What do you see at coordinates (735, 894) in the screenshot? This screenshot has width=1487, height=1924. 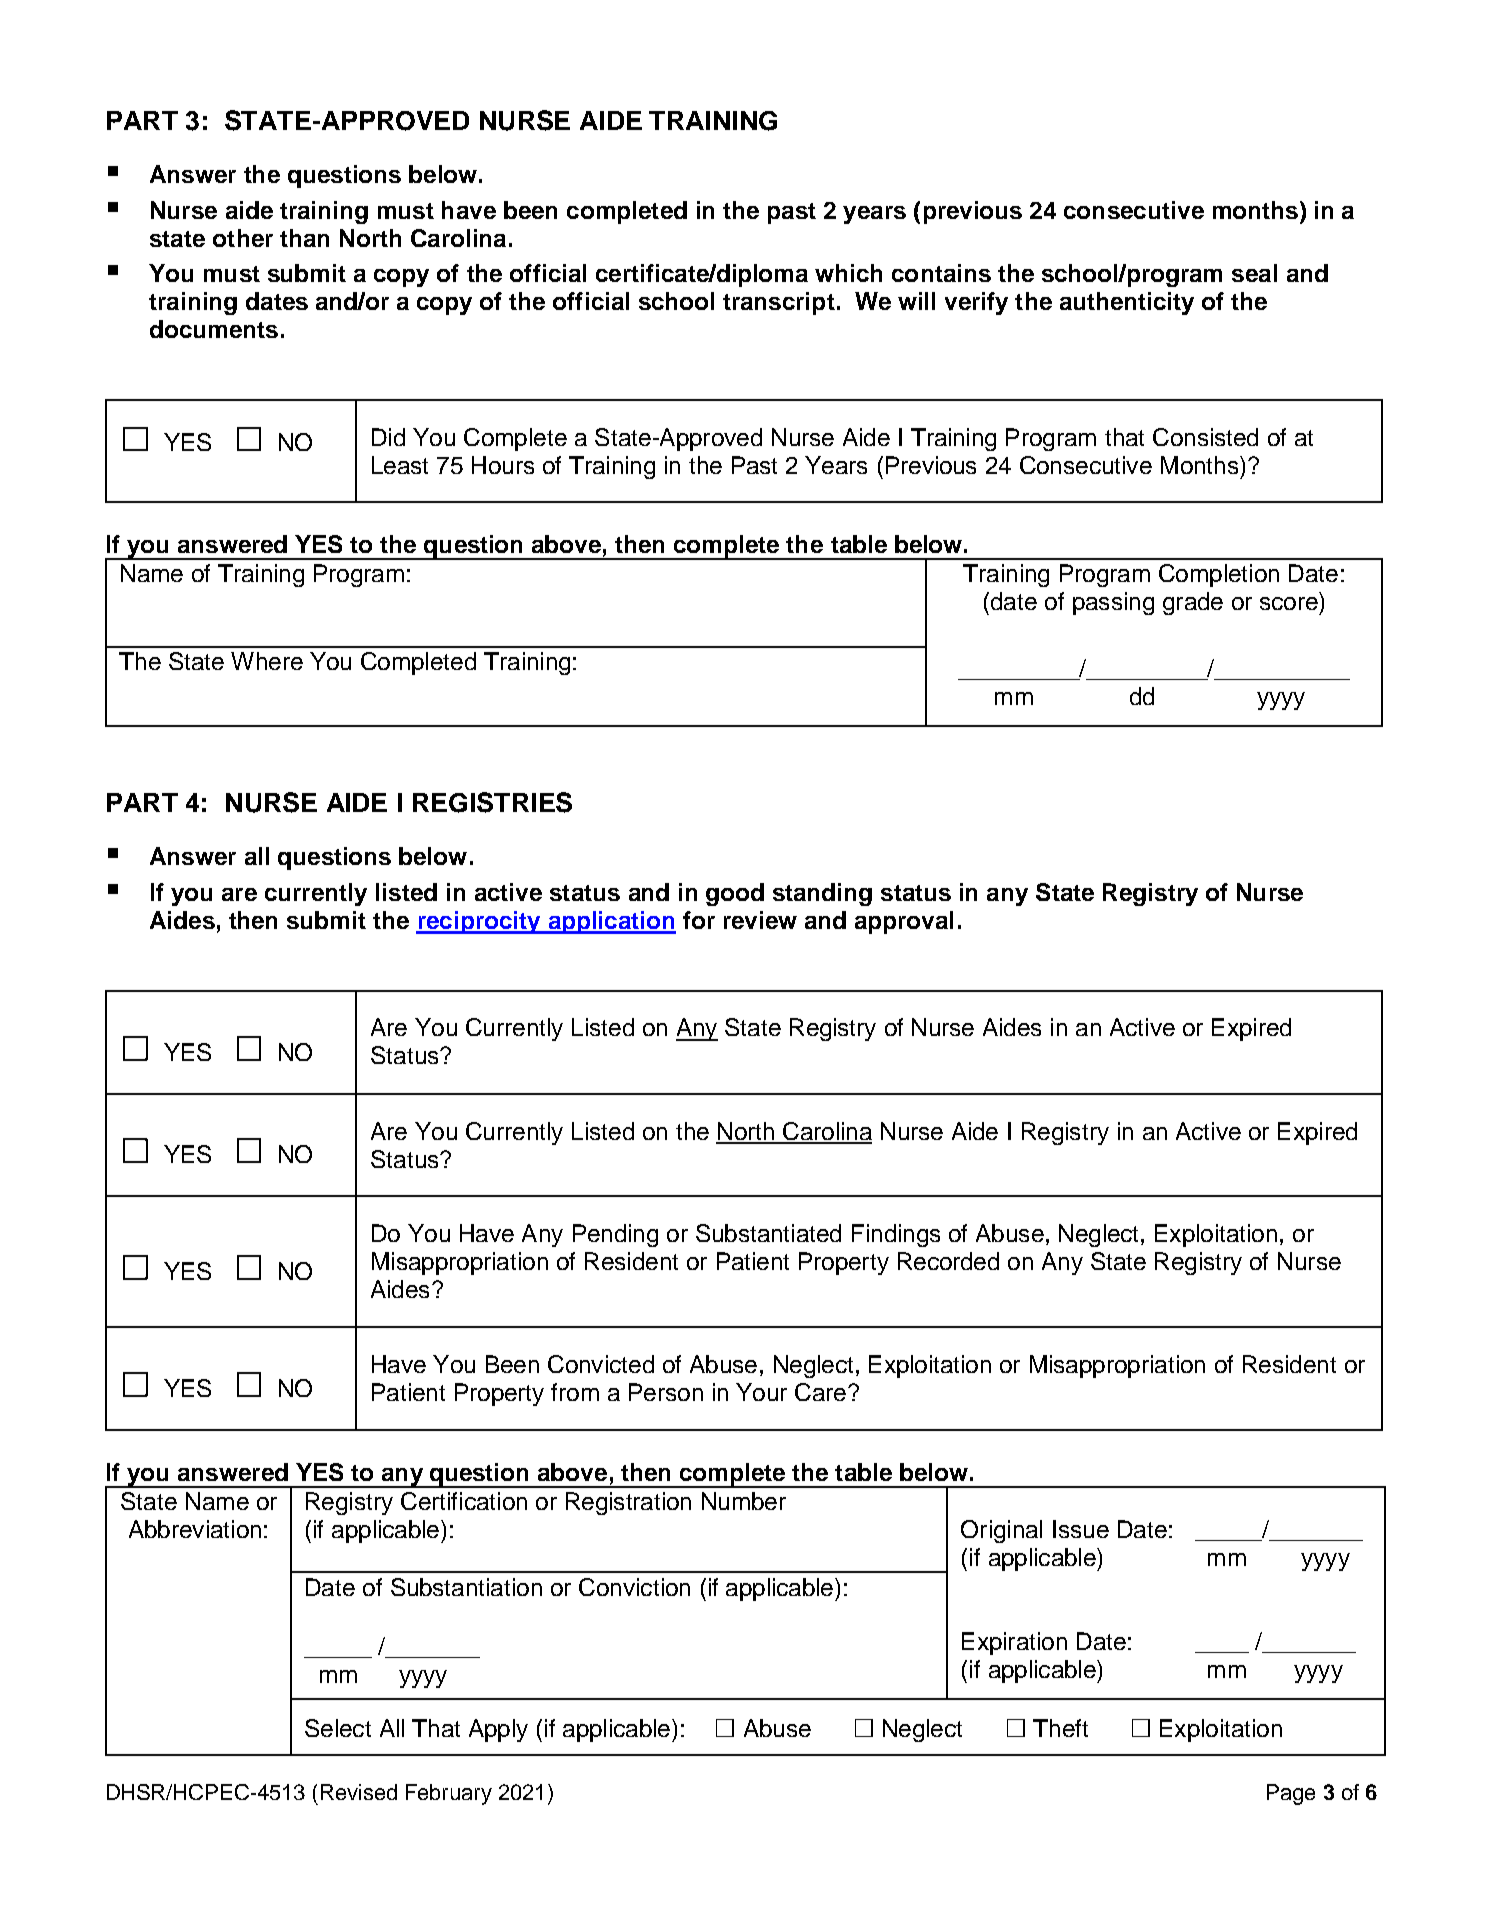 I see `good` at bounding box center [735, 894].
